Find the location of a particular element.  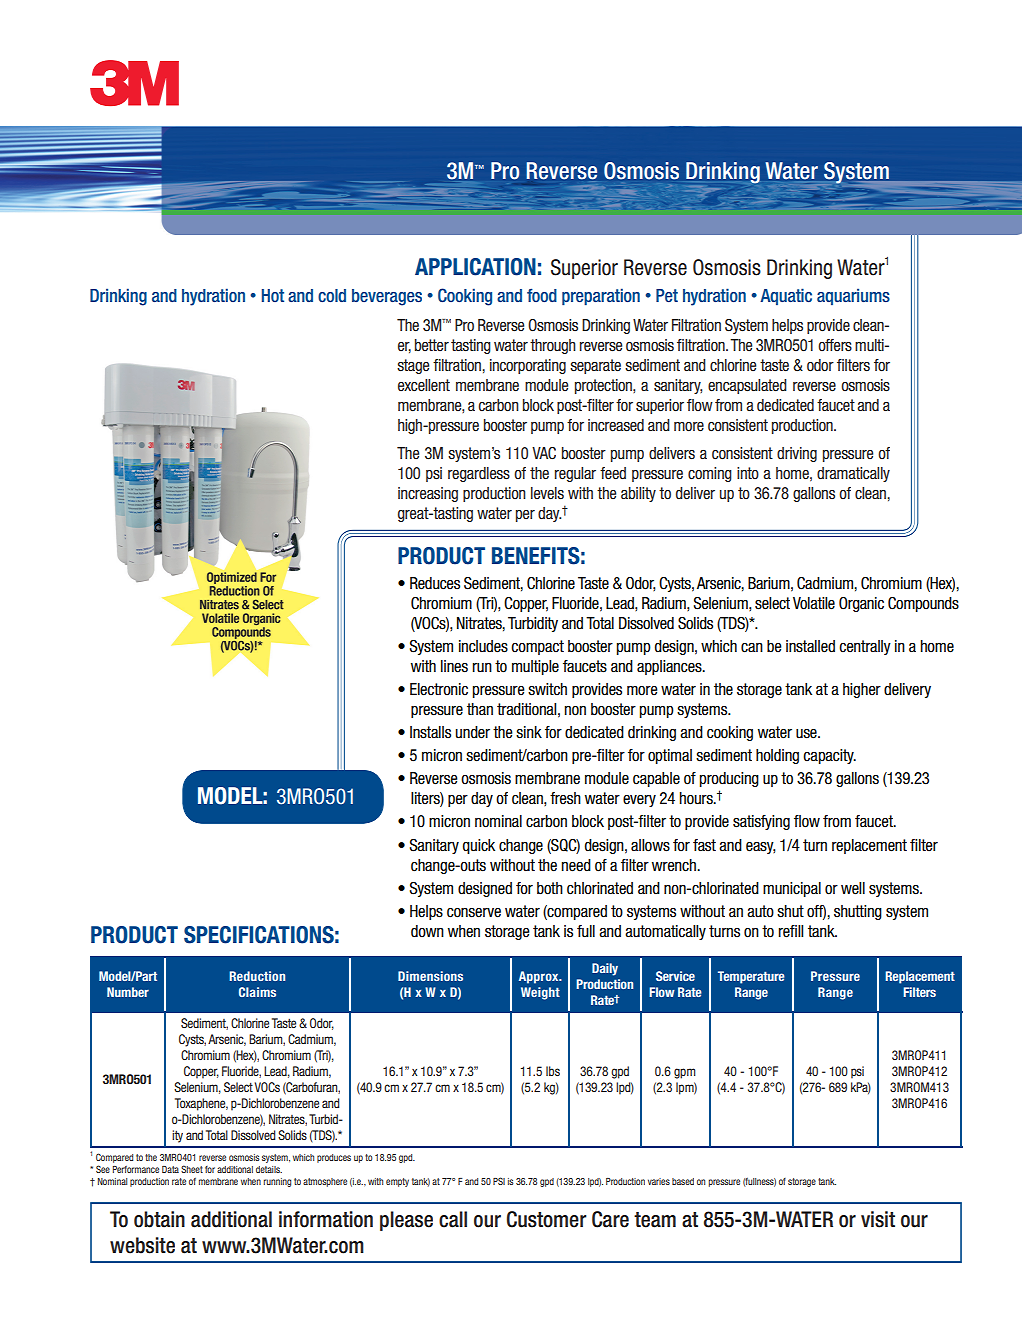

food is located at coordinates (542, 295).
